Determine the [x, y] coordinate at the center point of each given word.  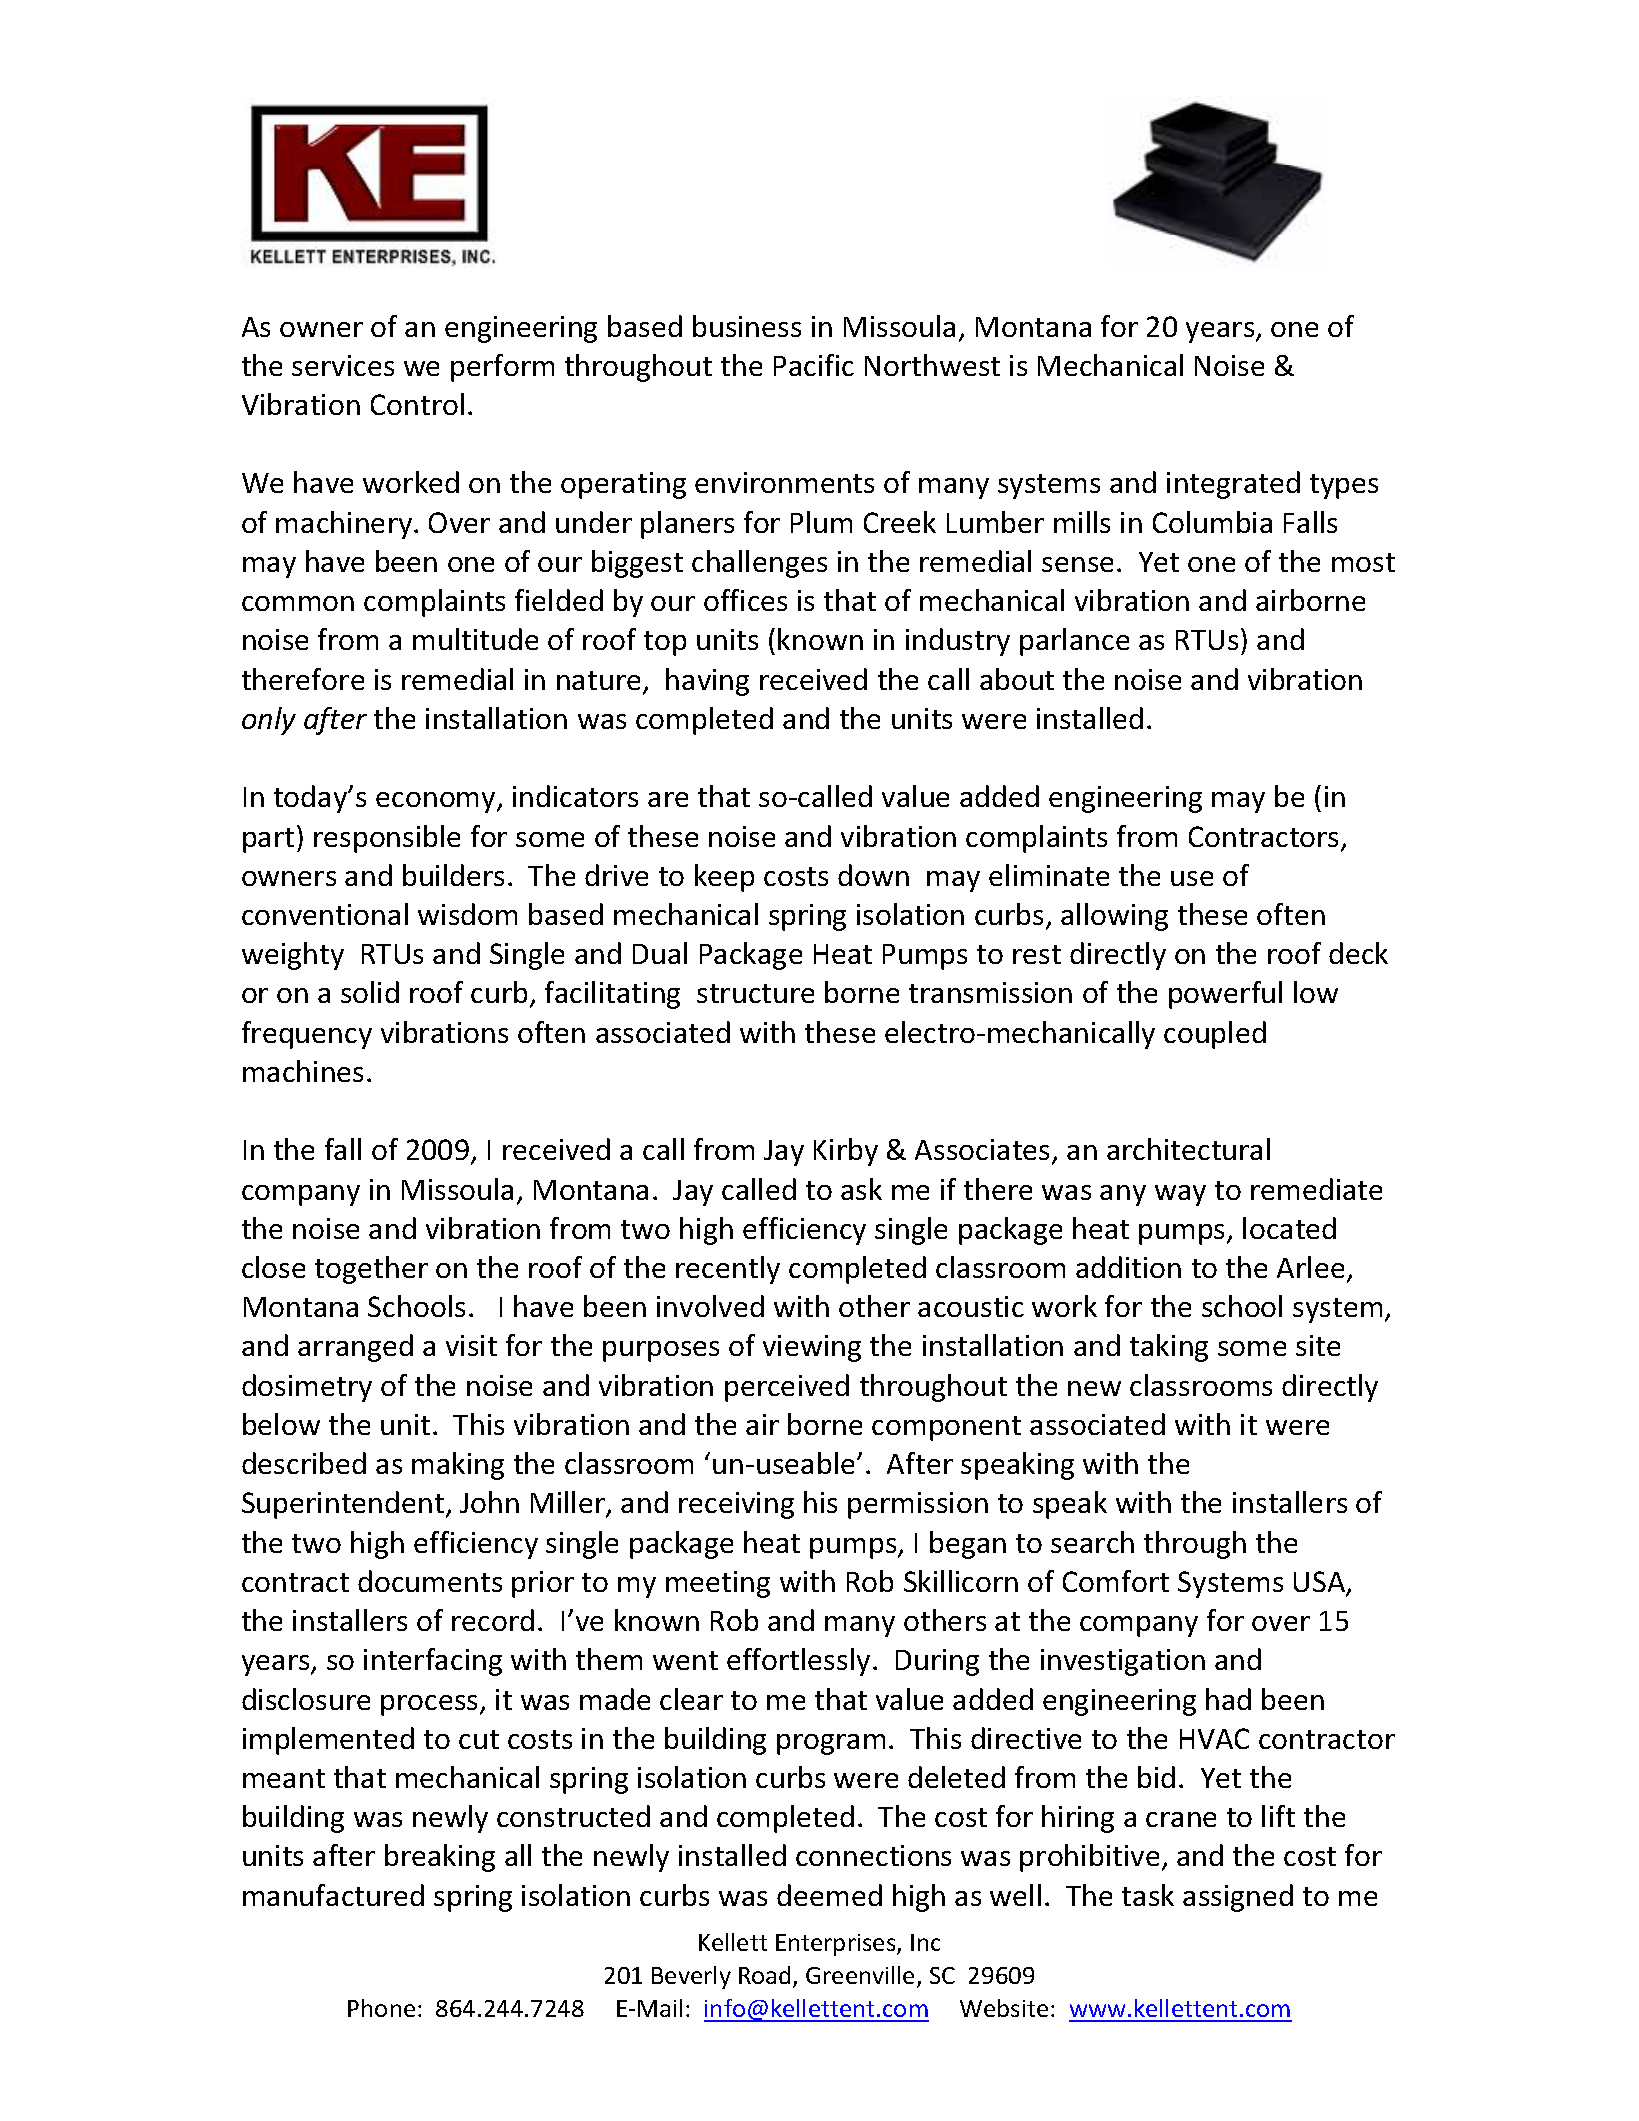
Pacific [814, 365]
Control [417, 404]
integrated [1233, 485]
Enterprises [837, 1945]
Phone [381, 2008]
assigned [1238, 1898]
